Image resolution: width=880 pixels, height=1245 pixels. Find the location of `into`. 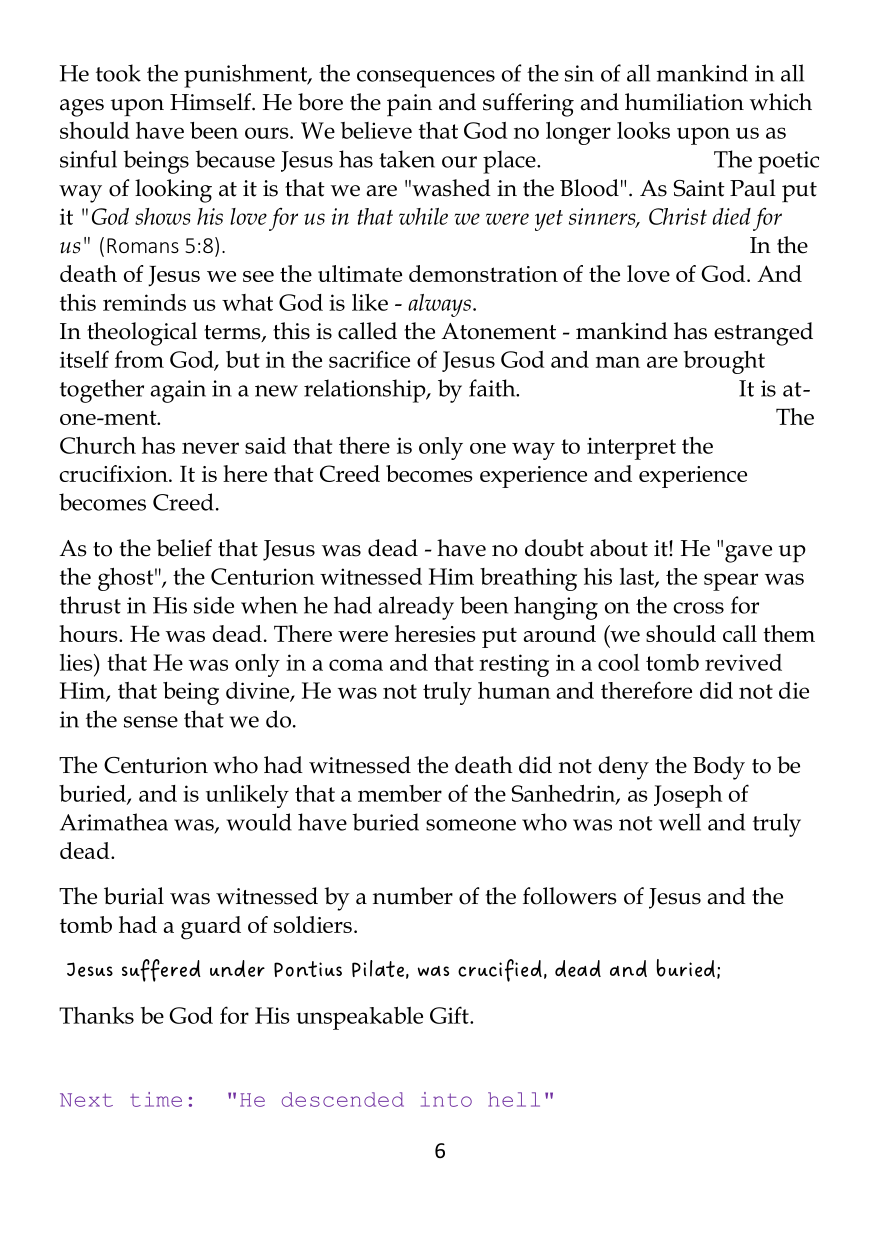

into is located at coordinates (446, 1099).
